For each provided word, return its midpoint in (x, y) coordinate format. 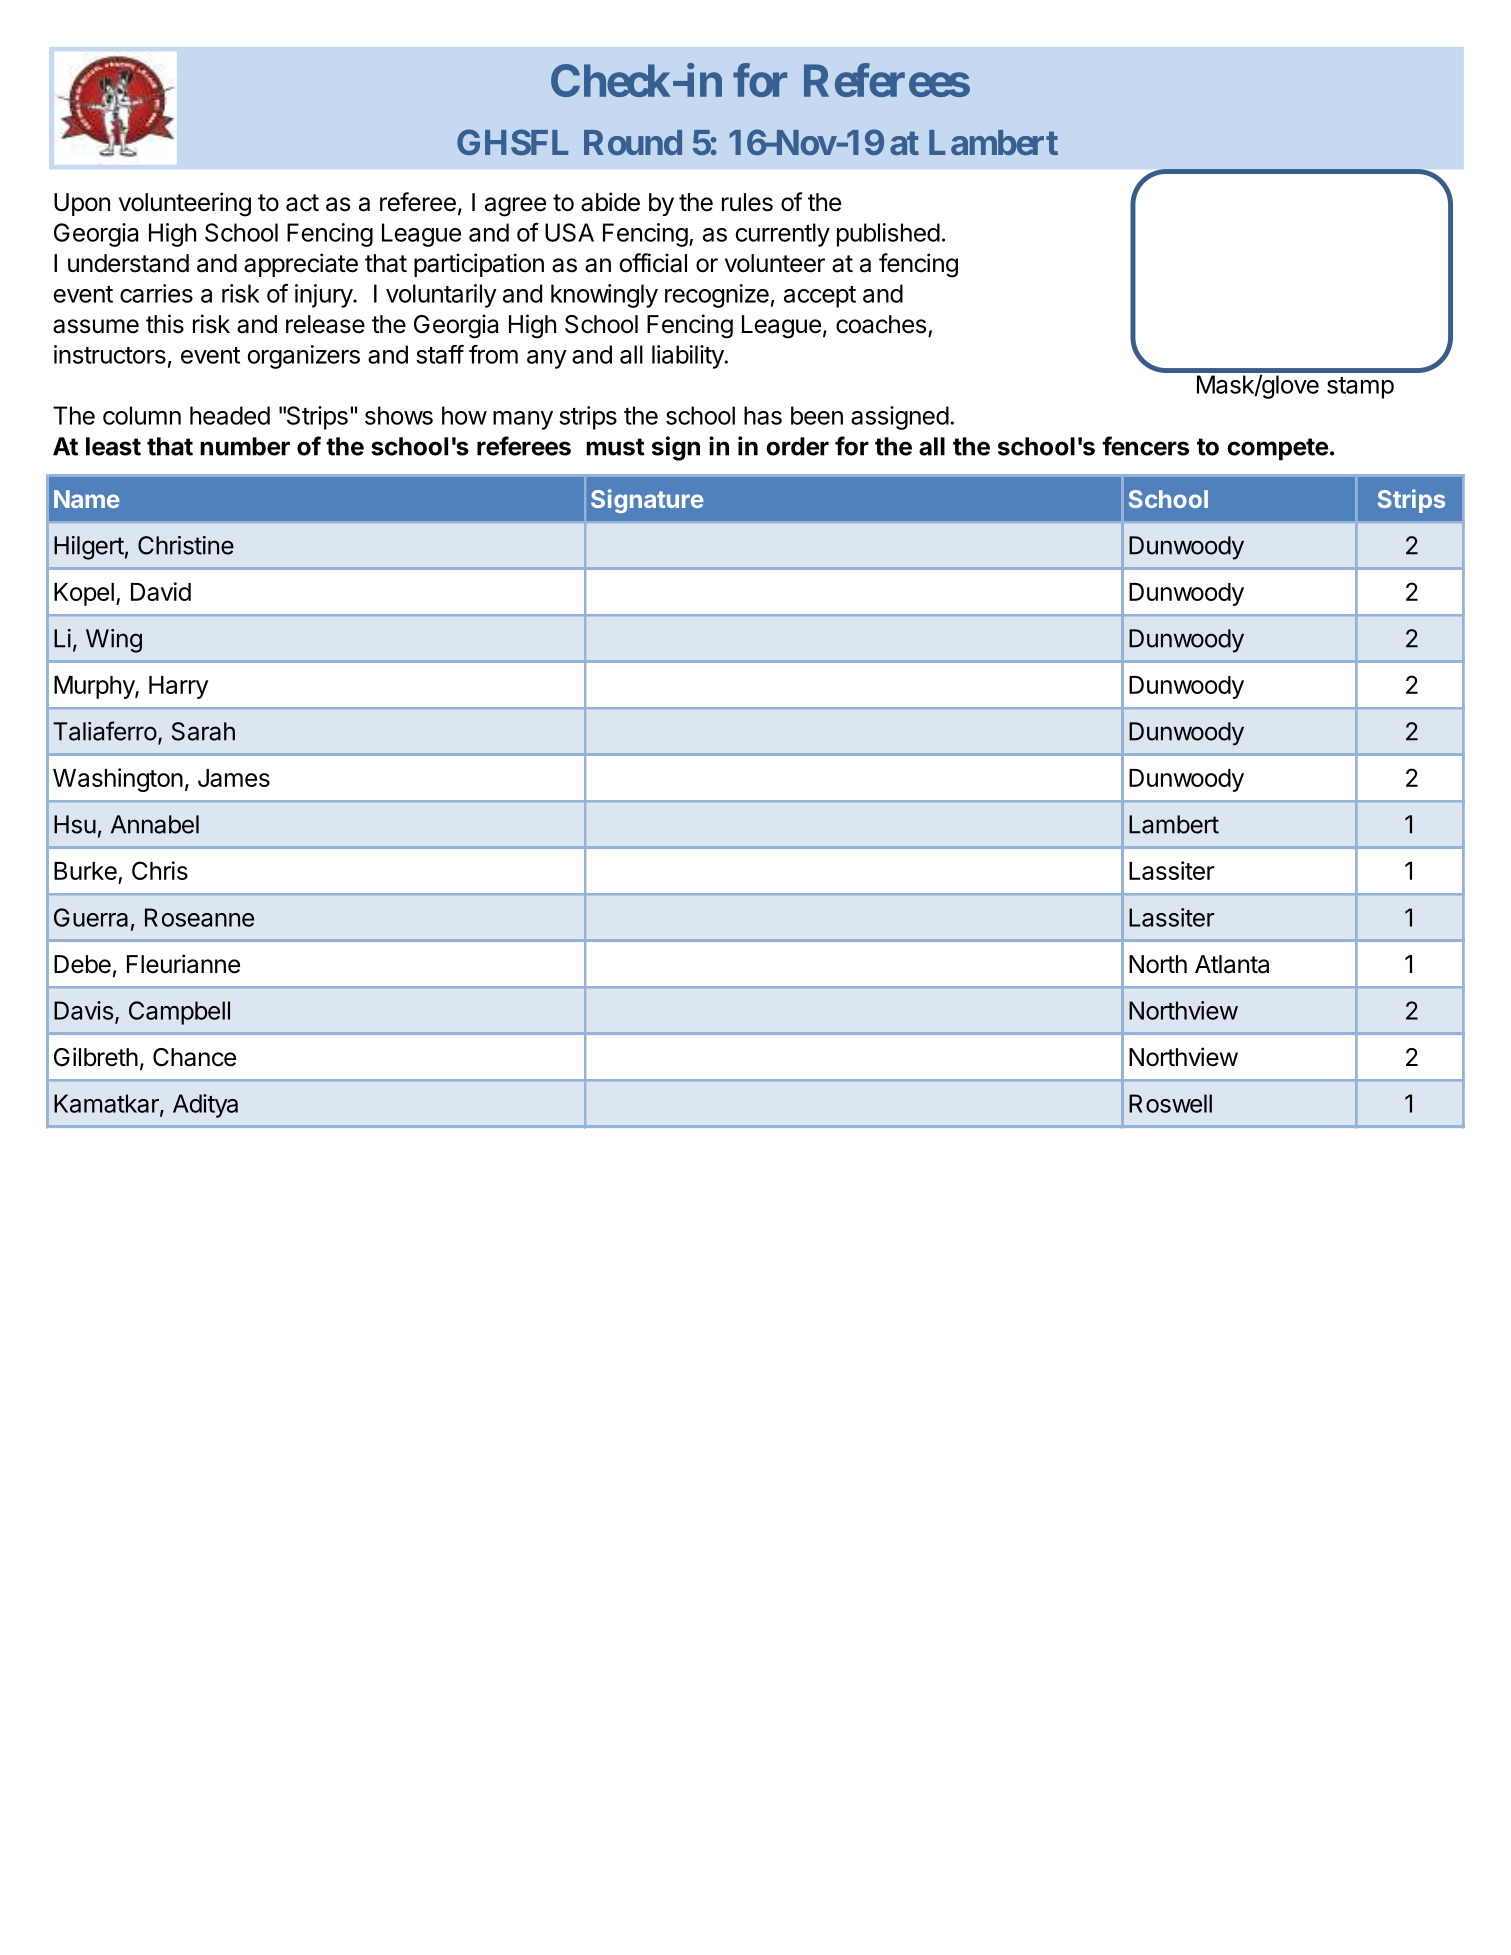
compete (1278, 449)
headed (230, 415)
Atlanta (1232, 964)
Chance (194, 1057)
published (888, 235)
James (234, 778)
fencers (1145, 446)
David (161, 591)
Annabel (155, 824)
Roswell (1170, 1103)
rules (747, 202)
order (797, 446)
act (302, 203)
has (763, 415)
